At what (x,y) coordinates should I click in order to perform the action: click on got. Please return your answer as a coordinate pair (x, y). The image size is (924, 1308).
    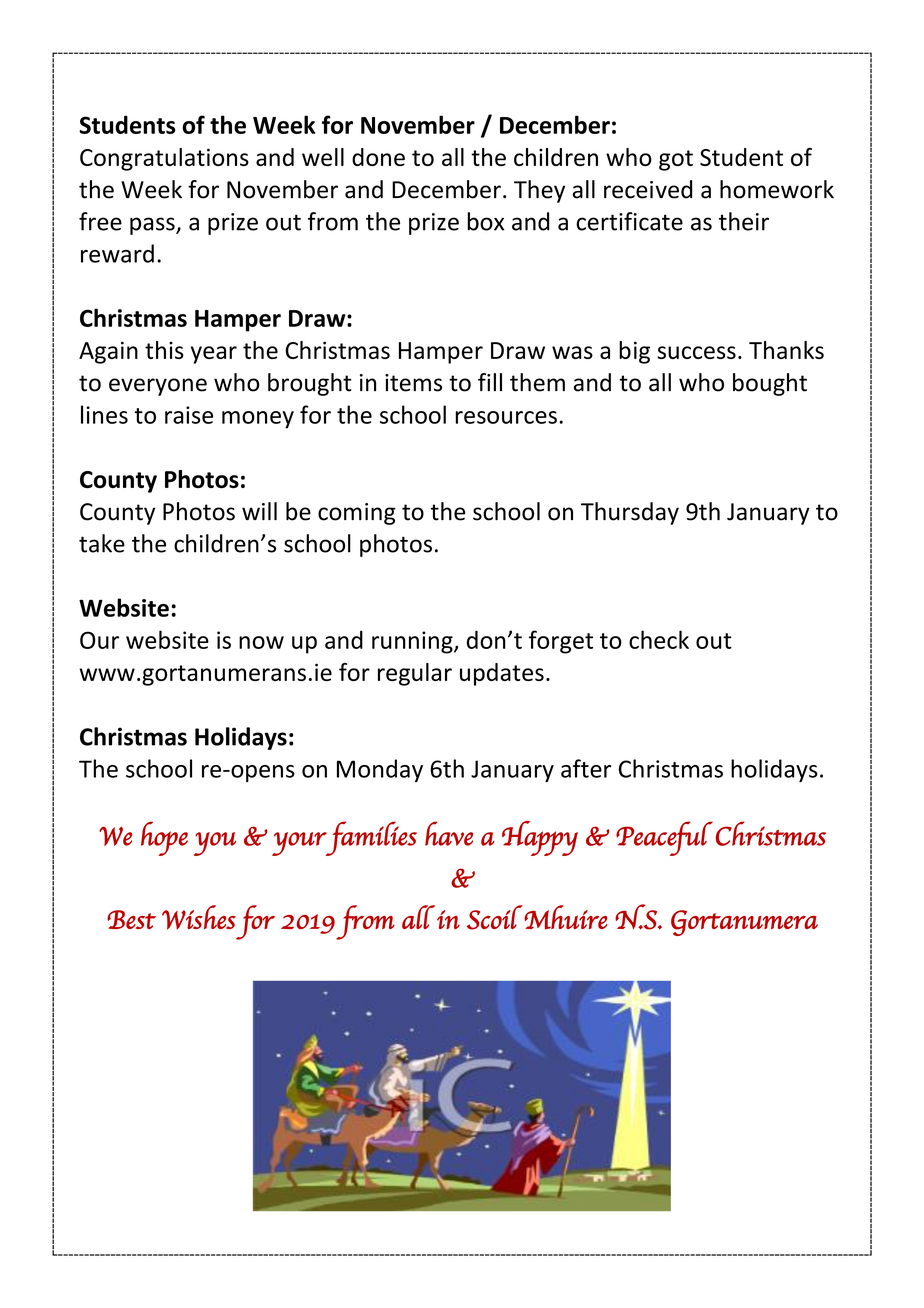
    Looking at the image, I should click on (676, 160).
